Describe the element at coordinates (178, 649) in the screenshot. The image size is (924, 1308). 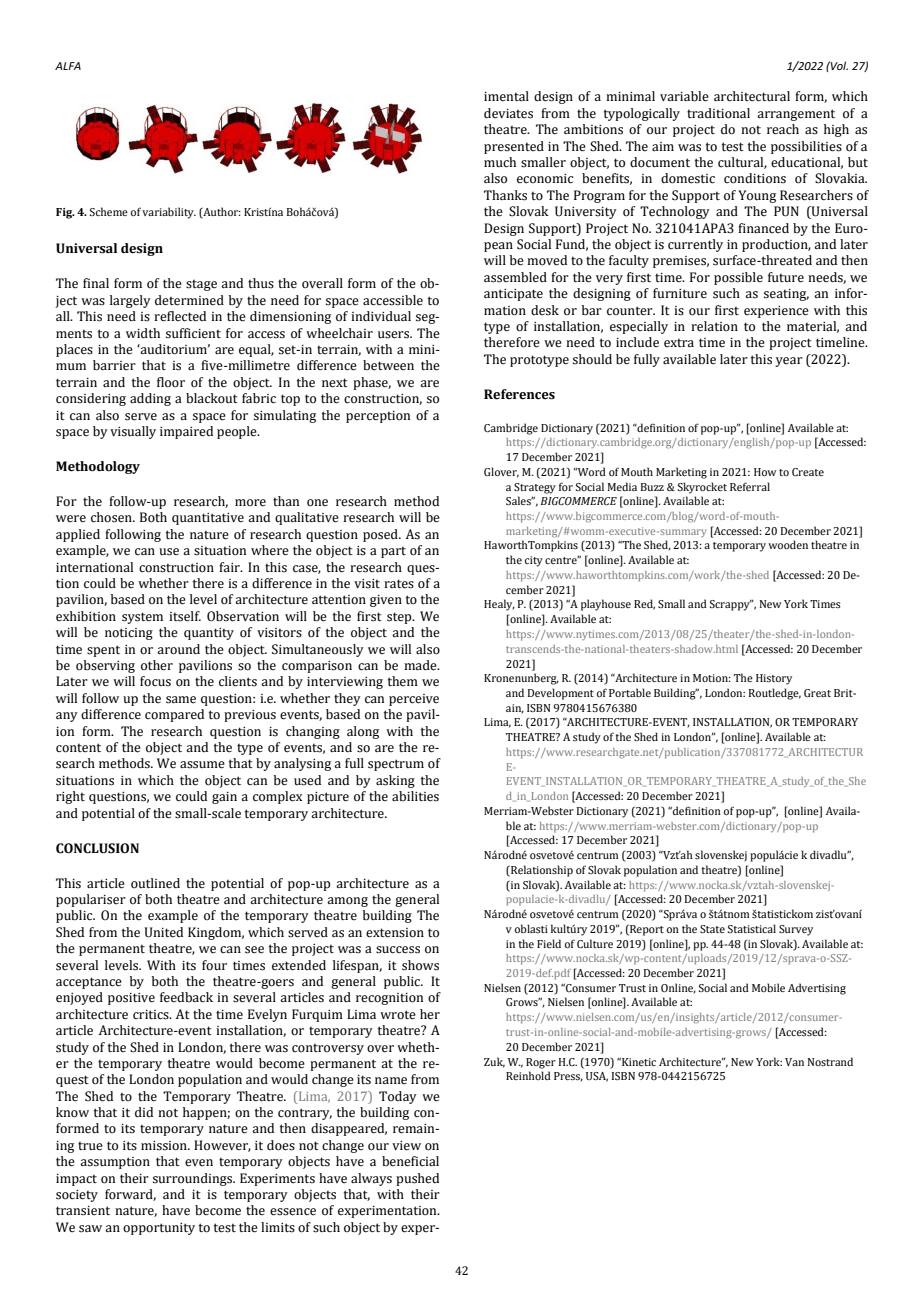
I see `around` at that location.
